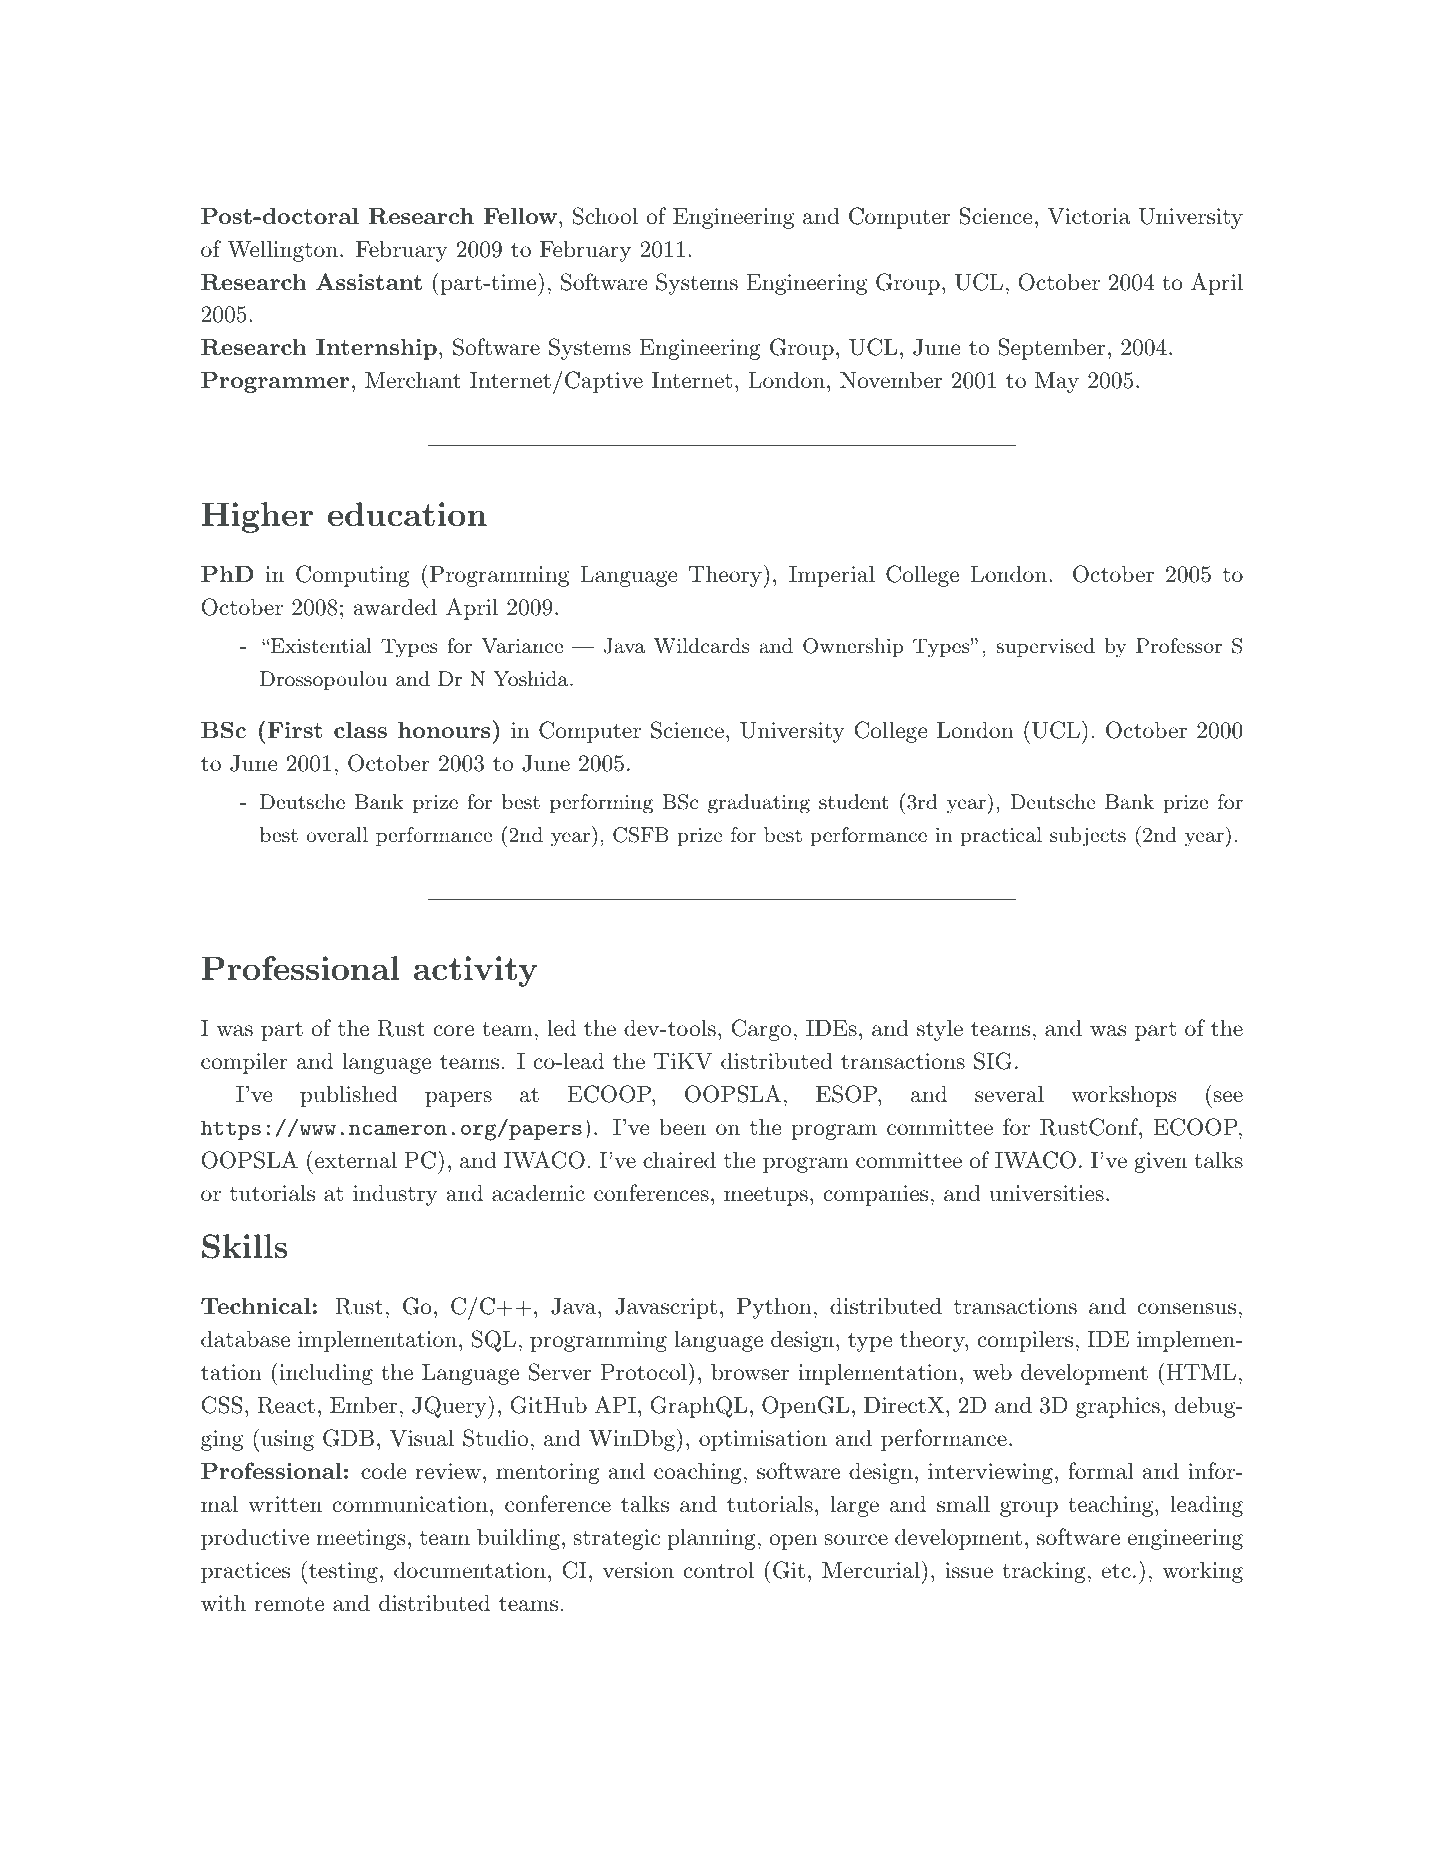 Image resolution: width=1444 pixels, height=1869 pixels. I want to click on control, so click(719, 1570).
